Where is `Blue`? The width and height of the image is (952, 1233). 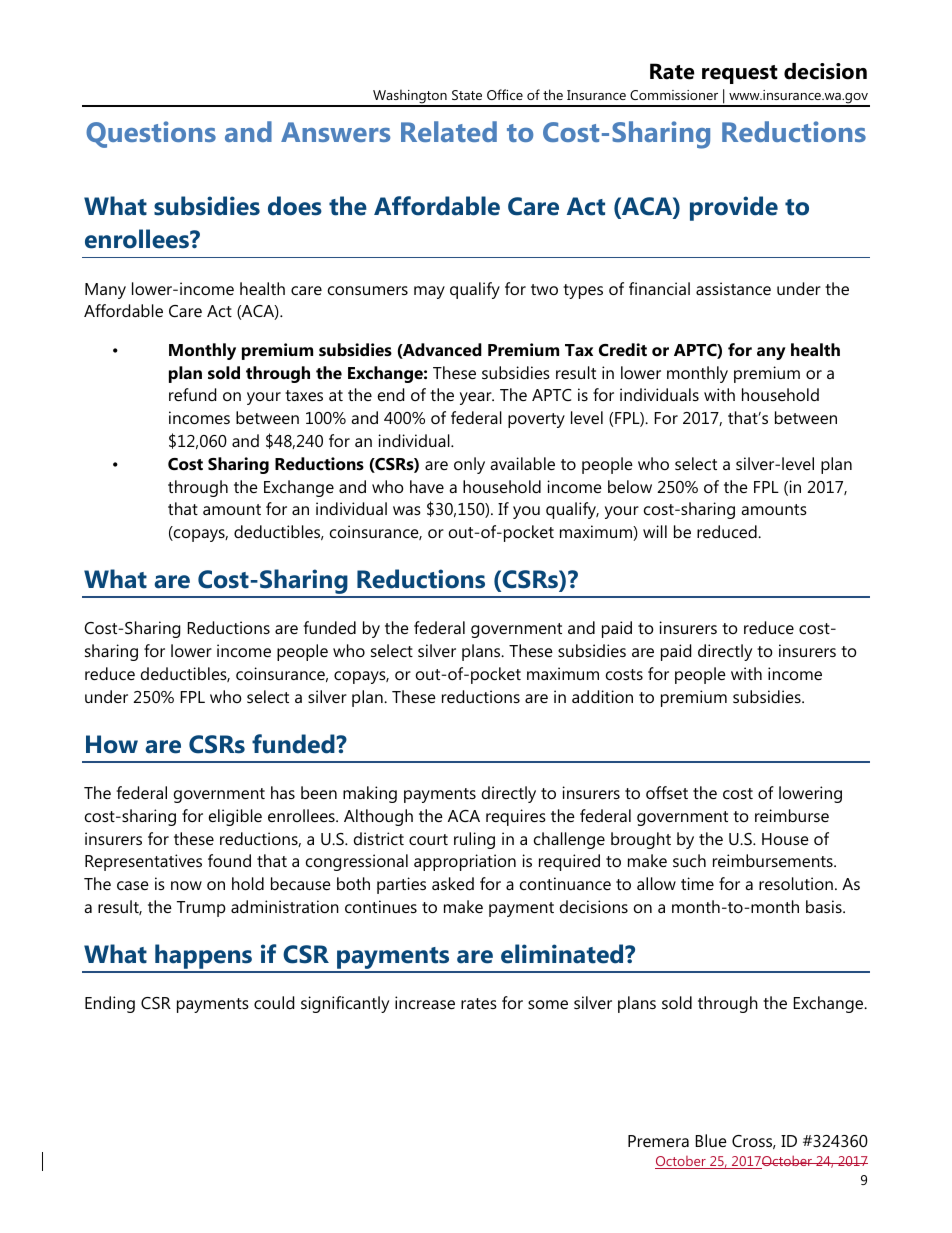 Blue is located at coordinates (711, 1140).
